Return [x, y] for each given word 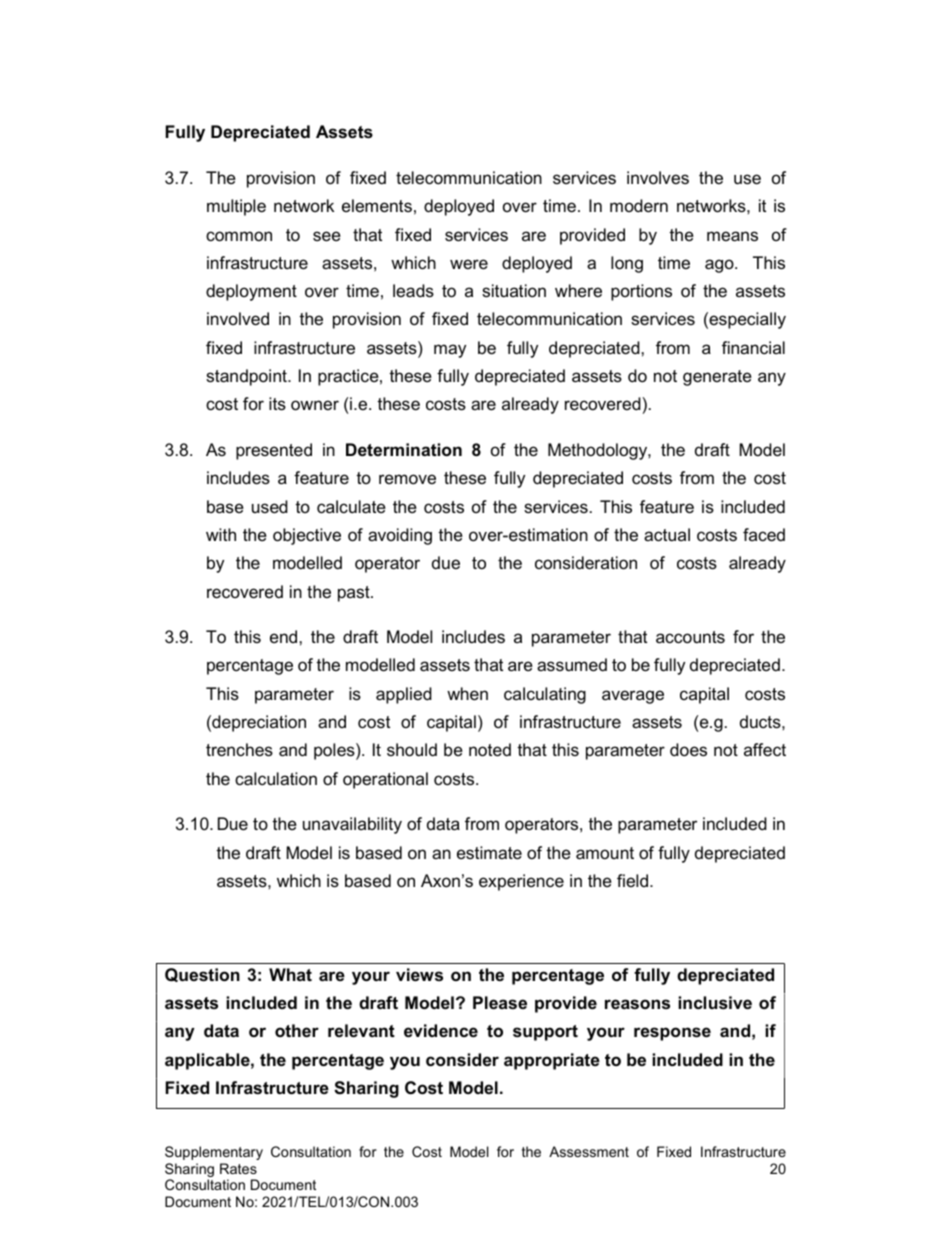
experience [521, 882]
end [285, 636]
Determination [404, 450]
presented [274, 451]
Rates [238, 1168]
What [290, 974]
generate [717, 378]
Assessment [589, 1151]
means [732, 236]
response [672, 1034]
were [469, 264]
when [467, 694]
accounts [690, 637]
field [632, 880]
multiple [236, 207]
